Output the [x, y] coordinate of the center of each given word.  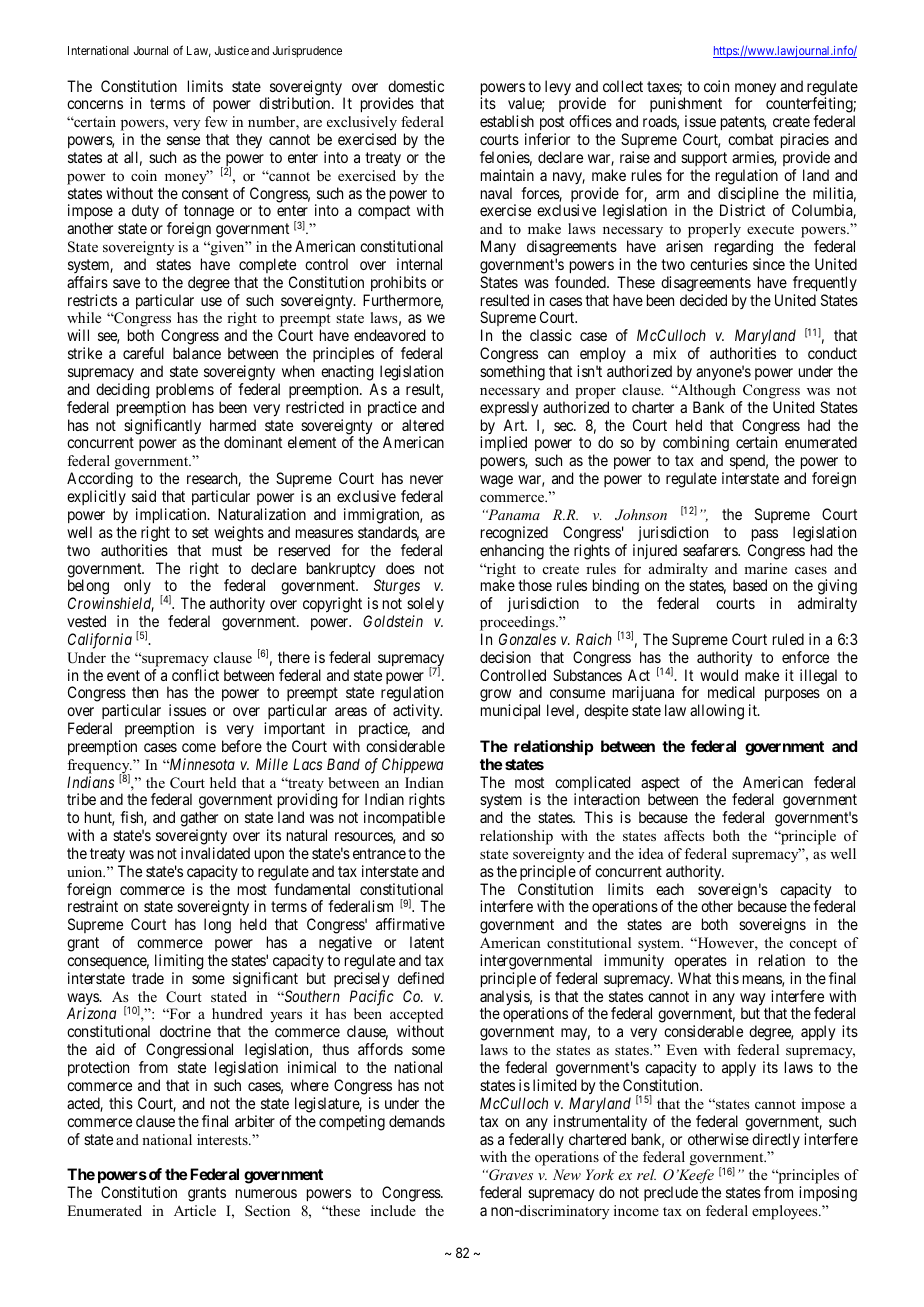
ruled [788, 639]
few [216, 121]
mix [665, 353]
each [670, 889]
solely [425, 604]
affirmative [410, 924]
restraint [93, 906]
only [136, 588]
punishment [686, 106]
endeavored [389, 335]
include [393, 1210]
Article [195, 1210]
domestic [416, 86]
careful [143, 353]
